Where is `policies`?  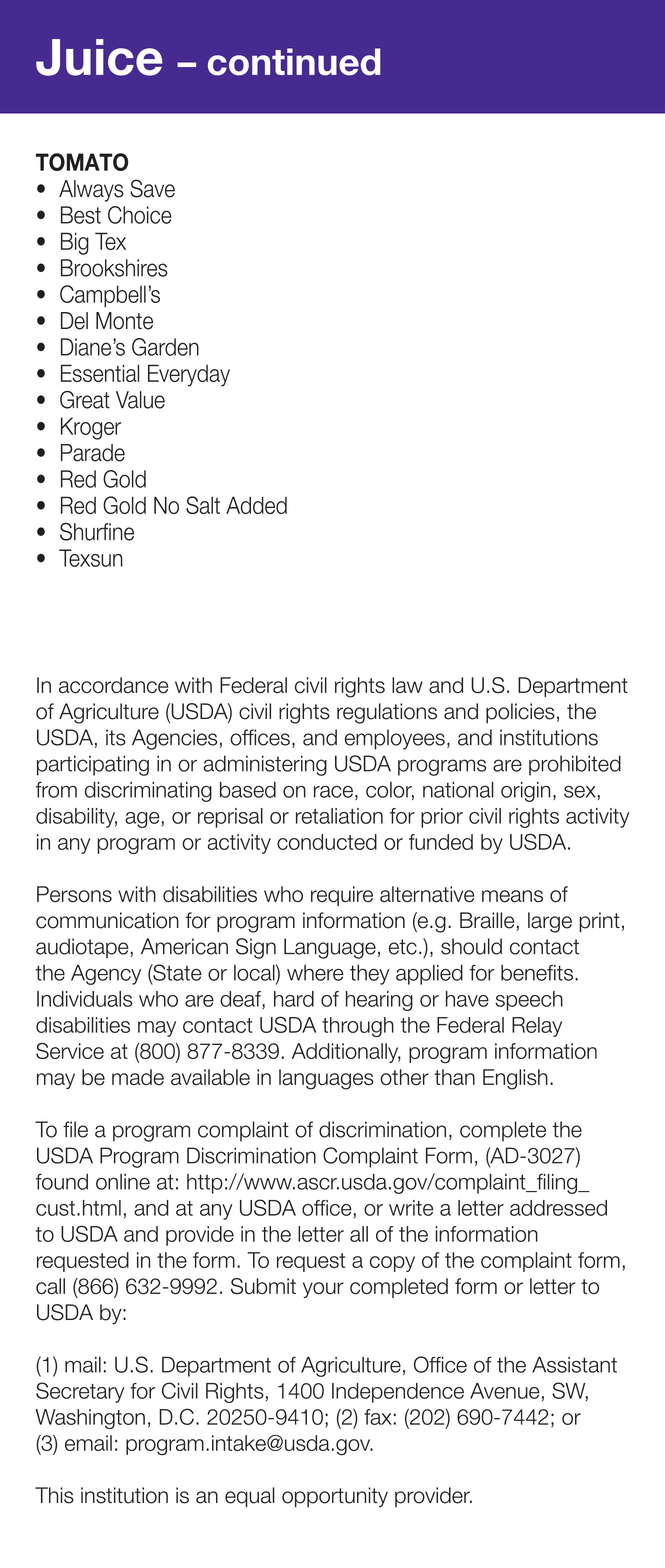 policies is located at coordinates (520, 713).
